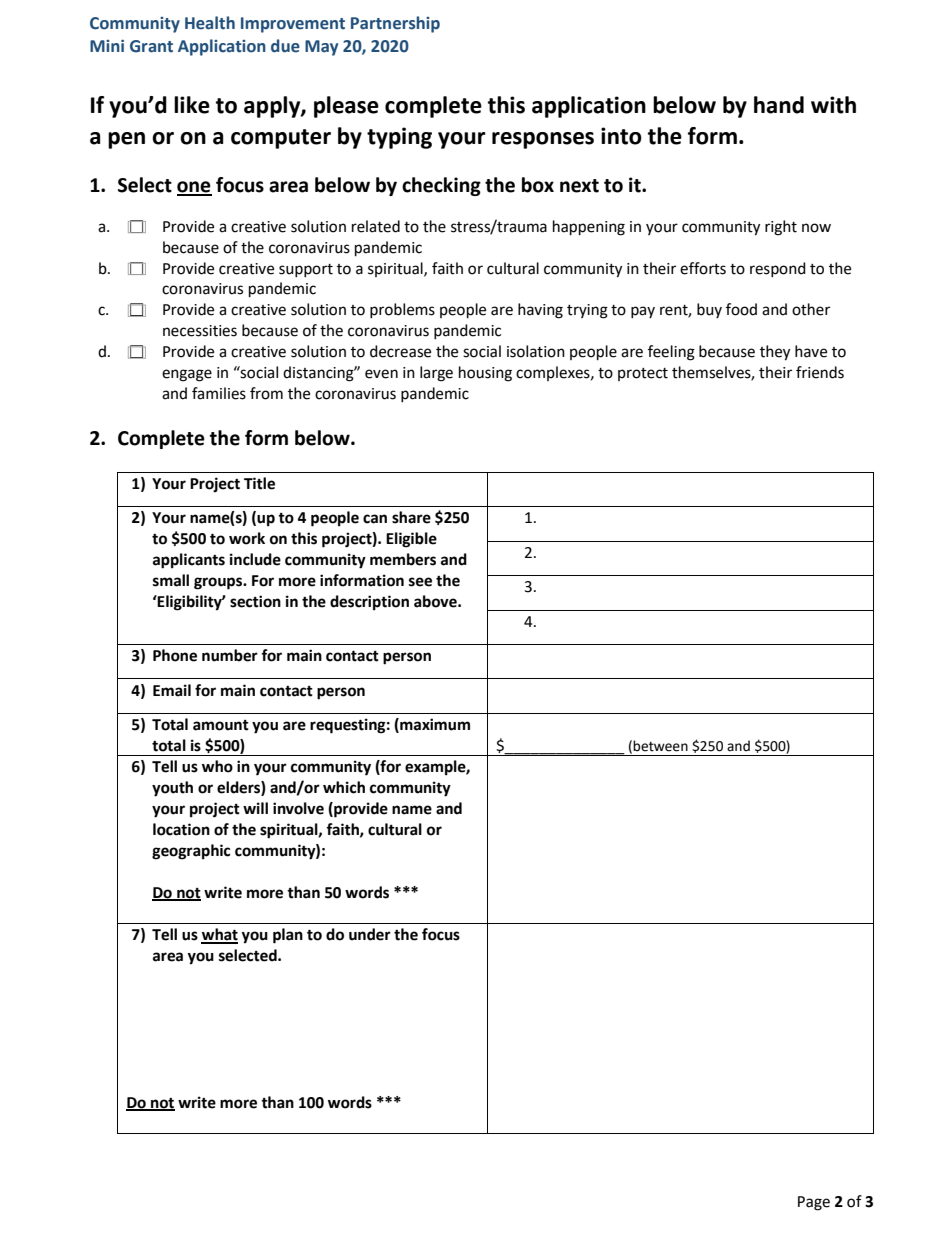 This screenshot has height=1233, width=952. I want to click on families, so click(219, 393).
